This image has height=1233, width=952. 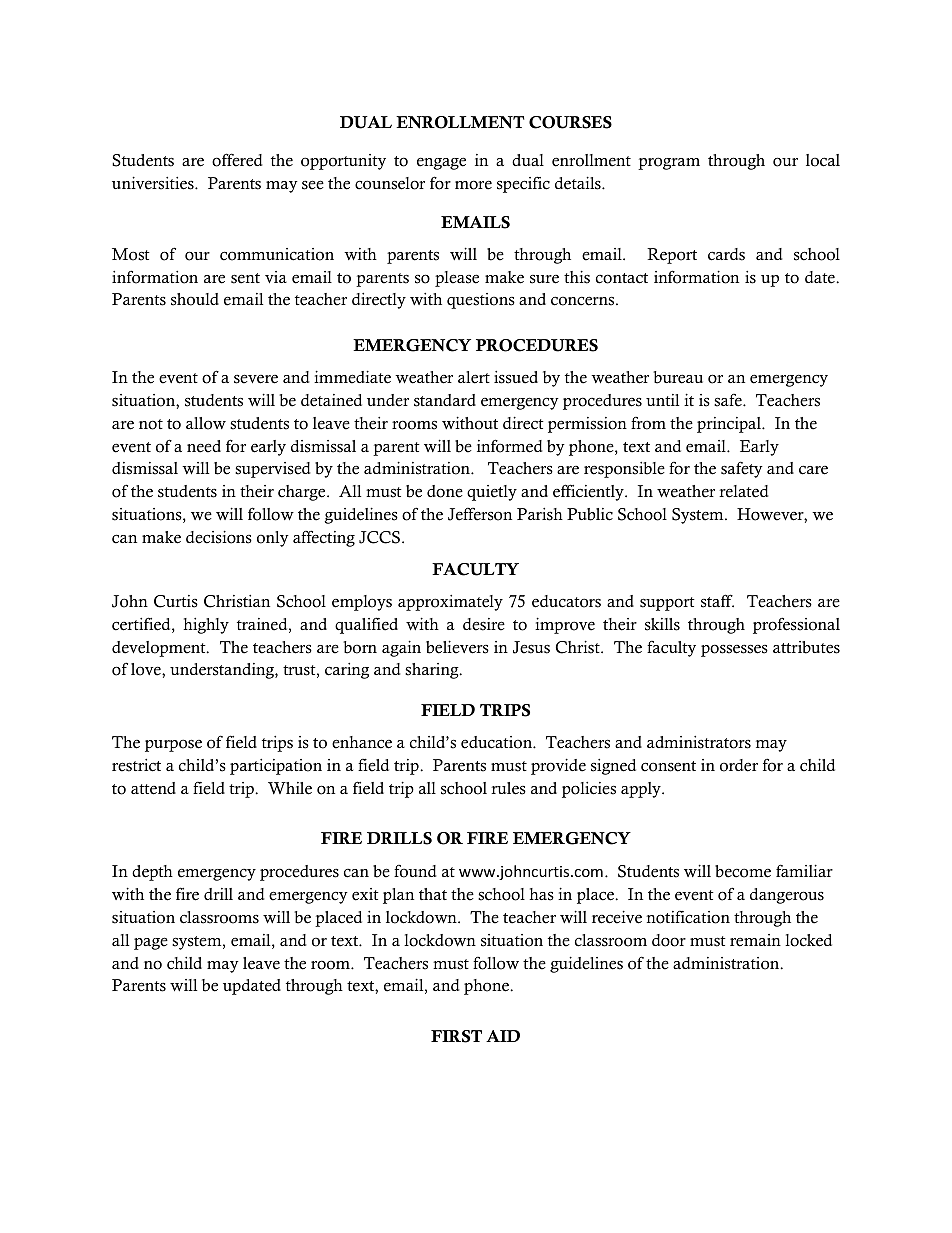 What do you see at coordinates (755, 940) in the image?
I see `remain` at bounding box center [755, 940].
